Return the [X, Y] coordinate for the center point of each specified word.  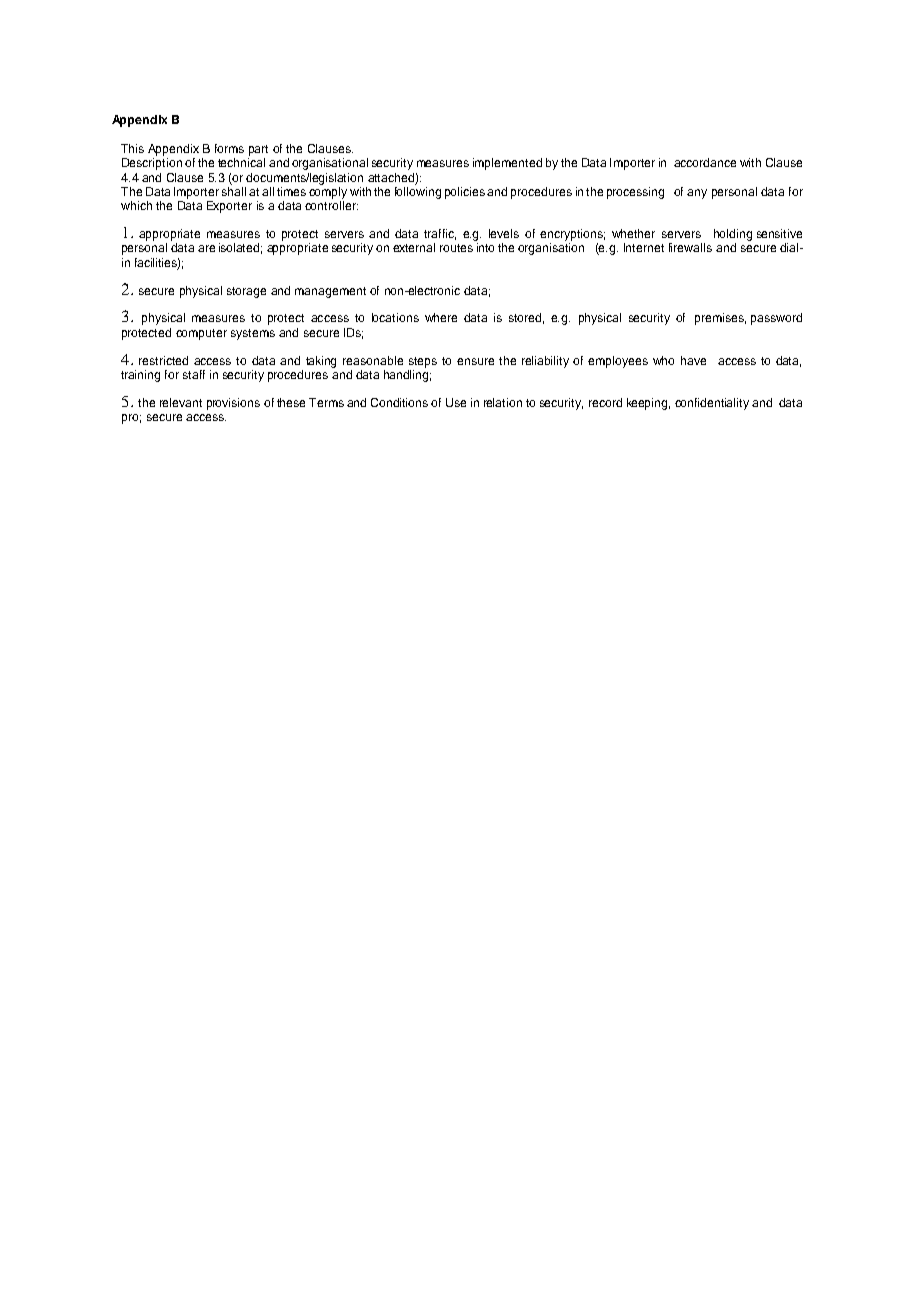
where [441, 317]
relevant [181, 402]
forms [229, 148]
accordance [705, 162]
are [206, 248]
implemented [507, 164]
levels [504, 233]
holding [733, 235]
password [776, 319]
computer [201, 334]
